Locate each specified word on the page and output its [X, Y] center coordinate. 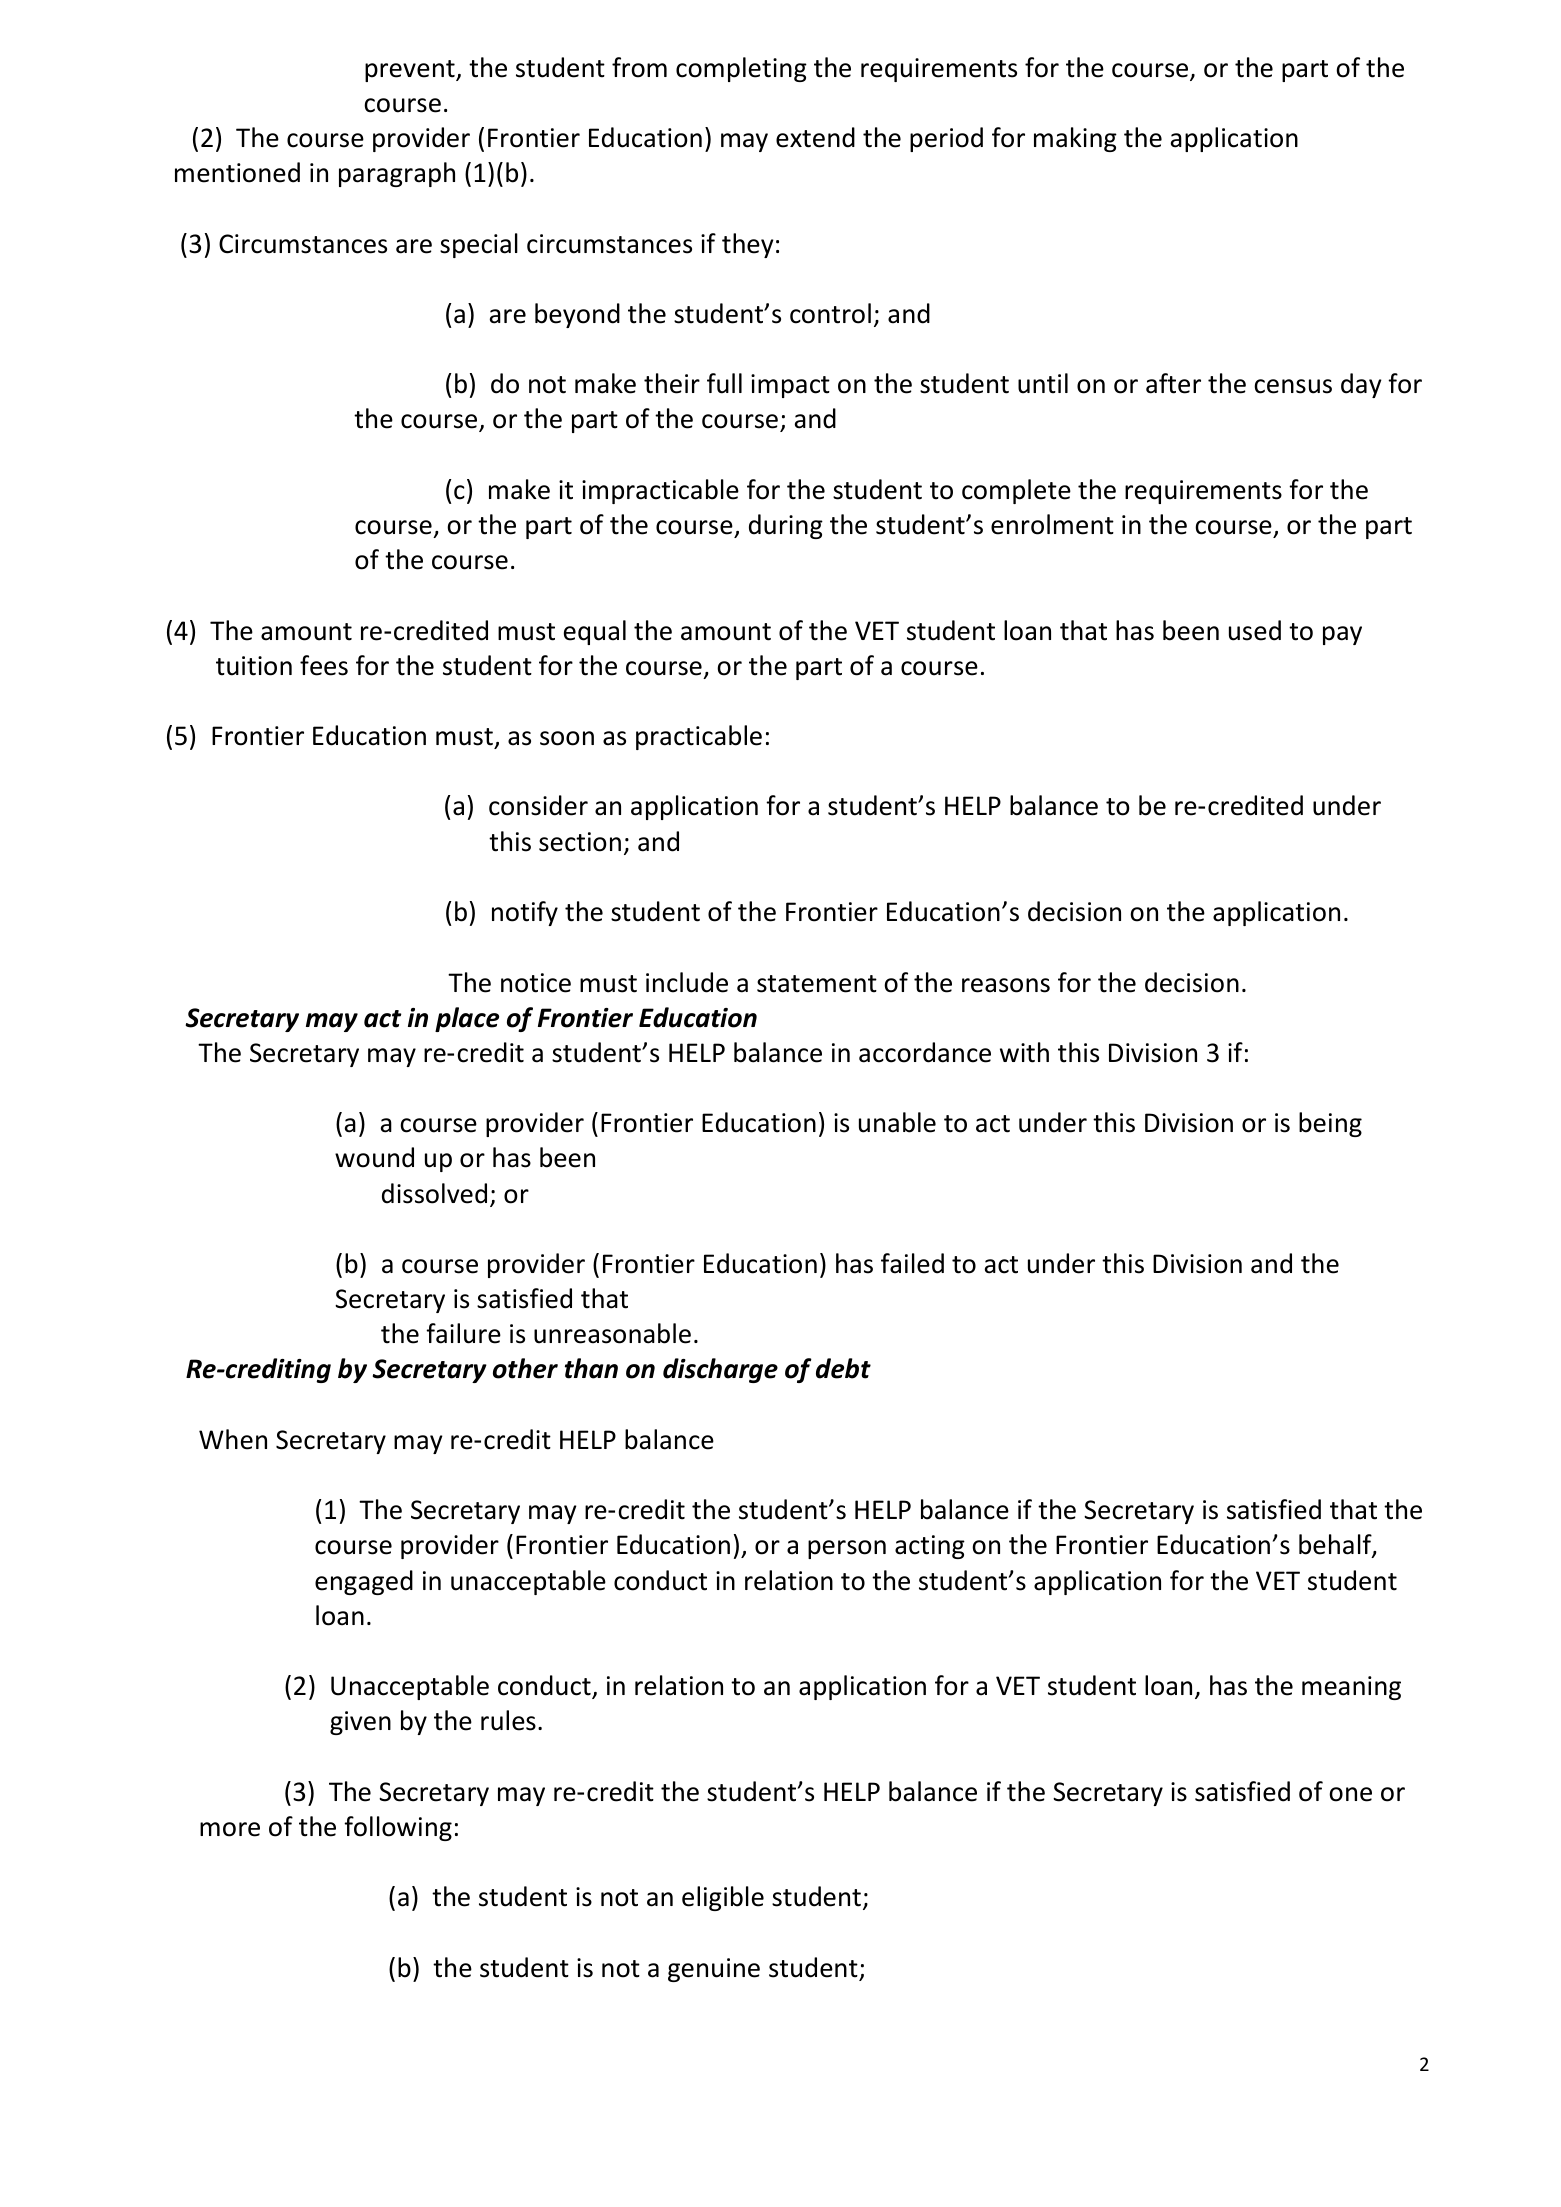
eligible [723, 1898]
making [1075, 139]
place [467, 1019]
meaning [1351, 1688]
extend [815, 137]
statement [817, 984]
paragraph [397, 174]
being [1330, 1124]
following [398, 1828]
